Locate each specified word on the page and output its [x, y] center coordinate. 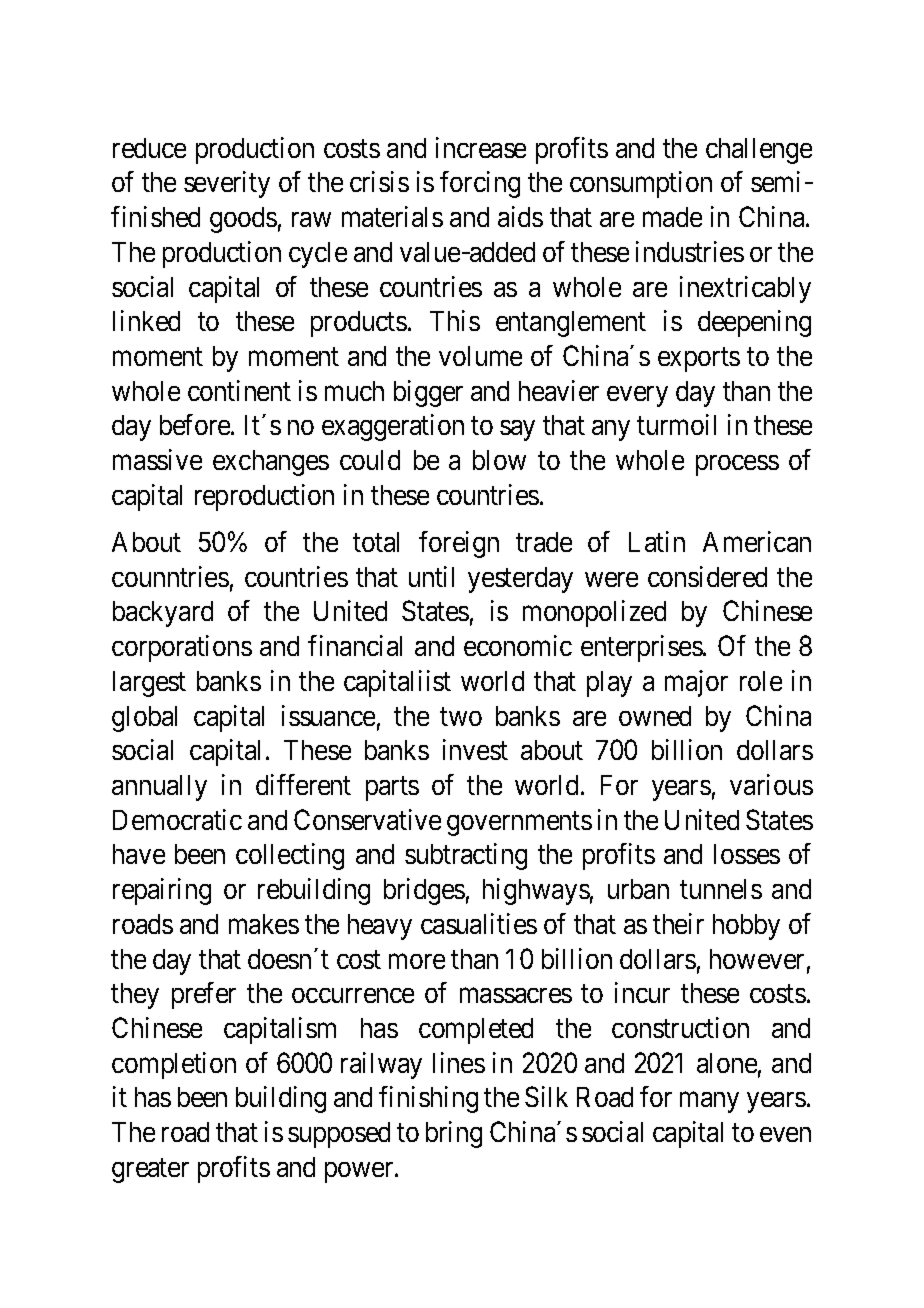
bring [454, 1134]
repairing [162, 891]
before [196, 424]
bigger [428, 393]
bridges [424, 891]
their [678, 923]
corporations [182, 648]
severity [227, 184]
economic [518, 645]
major [696, 683]
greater [150, 1171]
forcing [480, 184]
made [672, 217]
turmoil [676, 424]
